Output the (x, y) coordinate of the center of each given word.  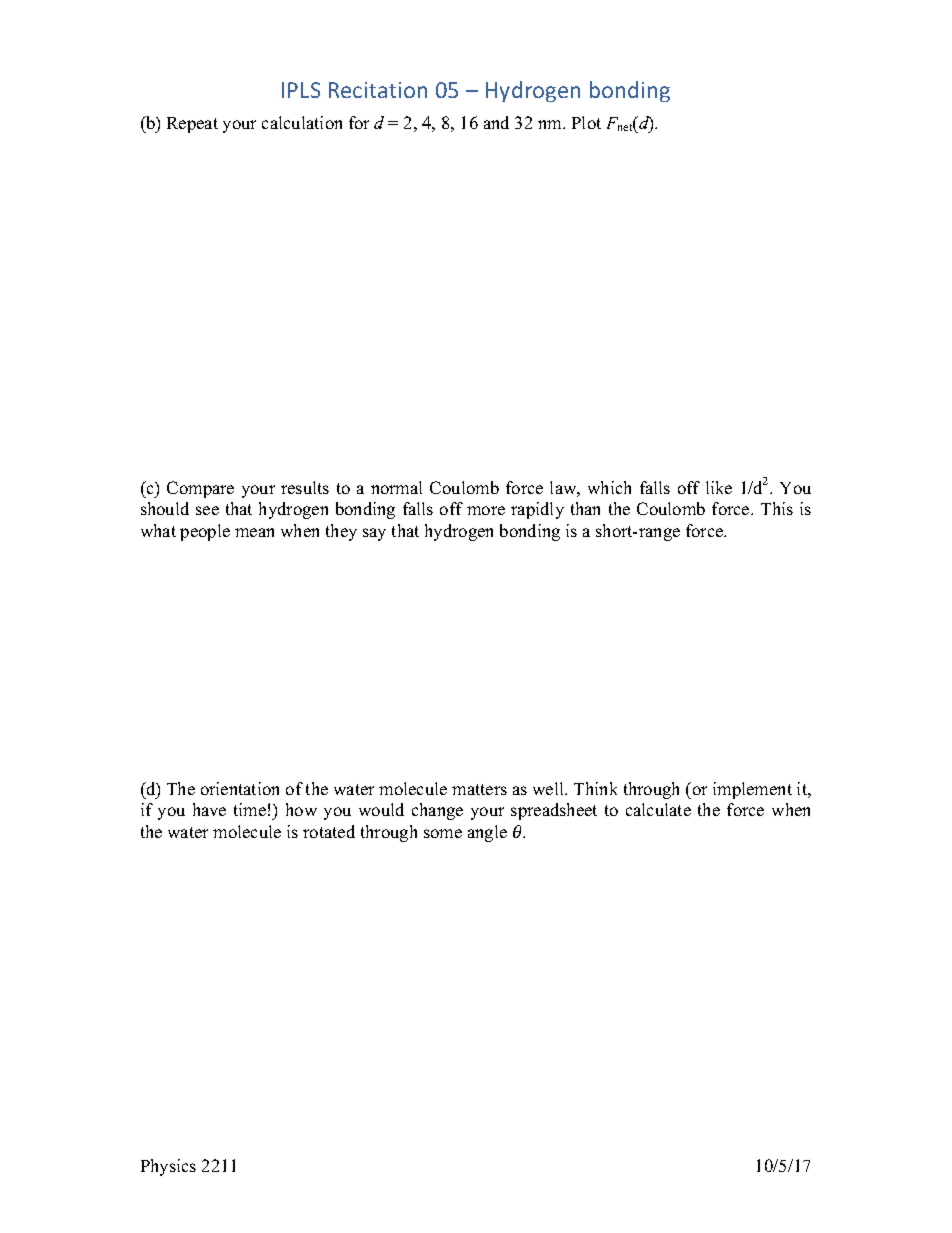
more (486, 510)
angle (487, 833)
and (496, 122)
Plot (586, 122)
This (777, 508)
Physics (168, 1167)
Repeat (192, 125)
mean (254, 532)
